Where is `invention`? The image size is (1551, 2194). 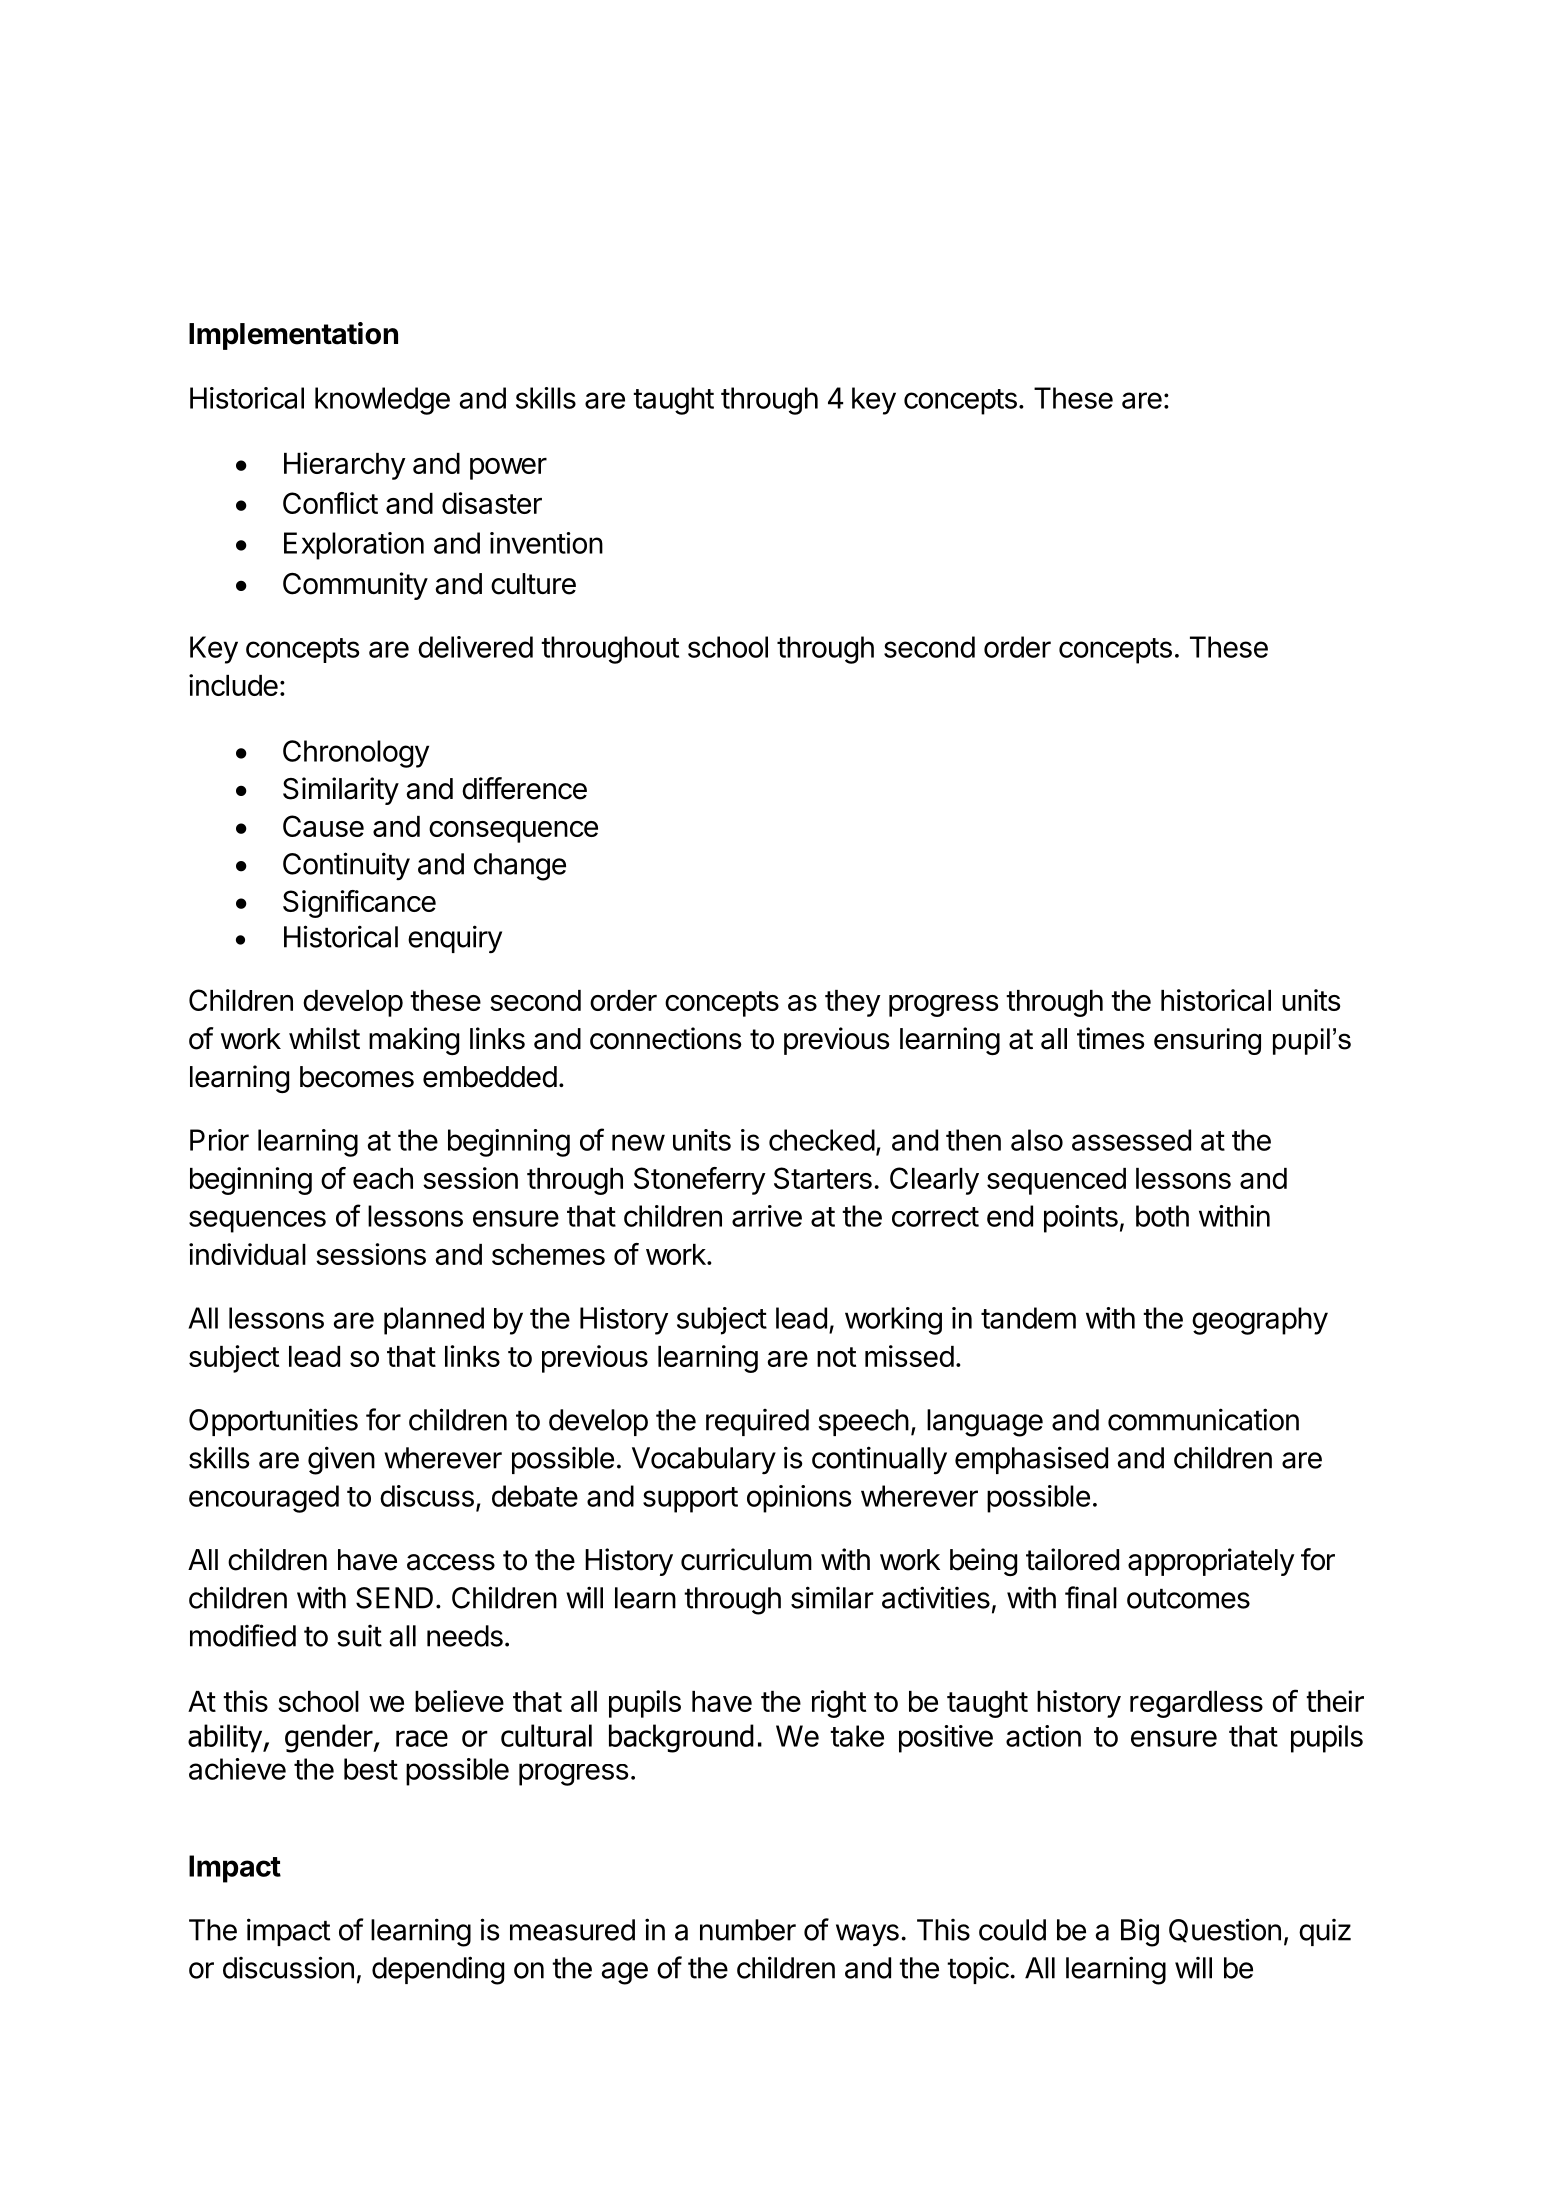
invention is located at coordinates (546, 543).
